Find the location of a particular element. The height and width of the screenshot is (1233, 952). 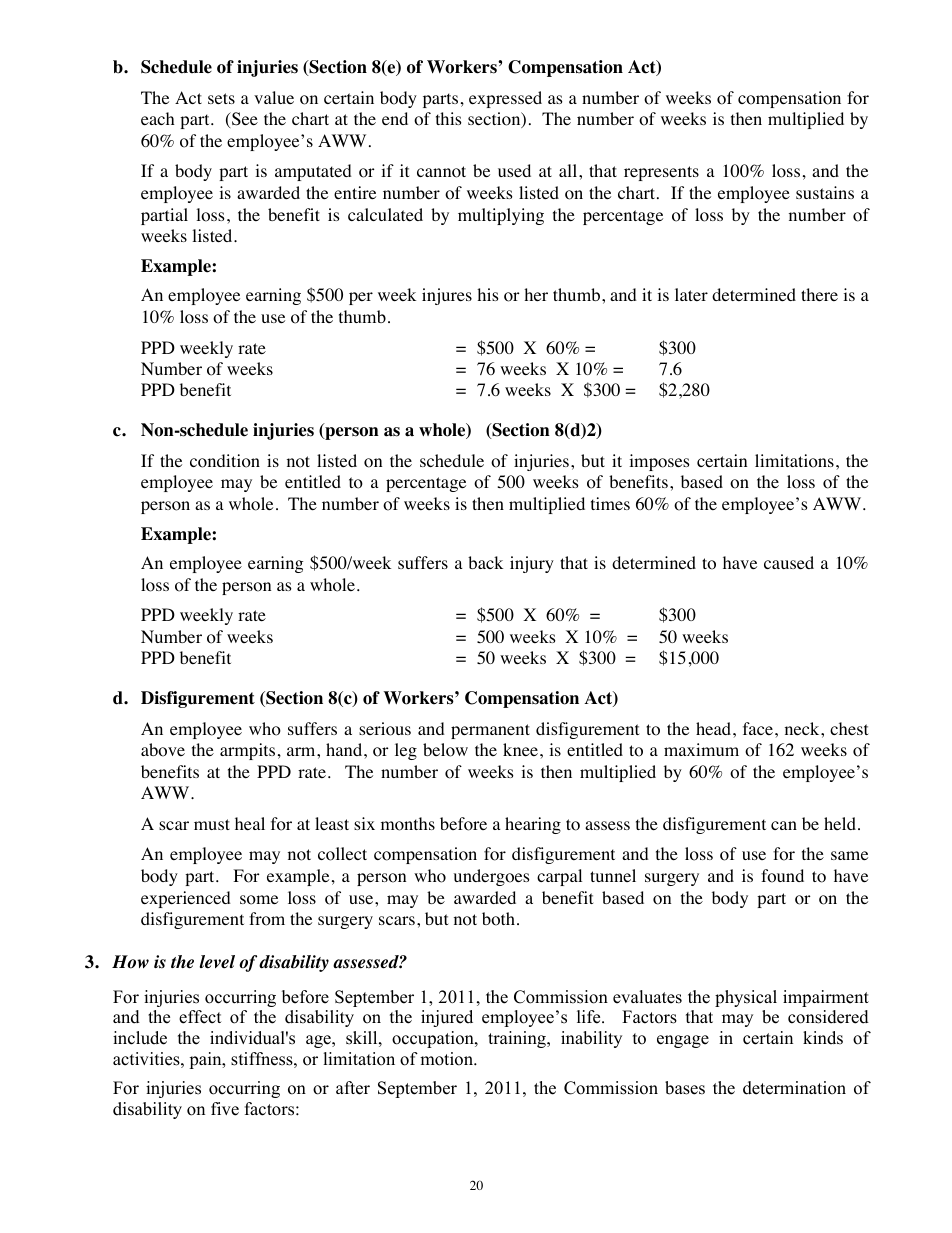

injures is located at coordinates (447, 296).
